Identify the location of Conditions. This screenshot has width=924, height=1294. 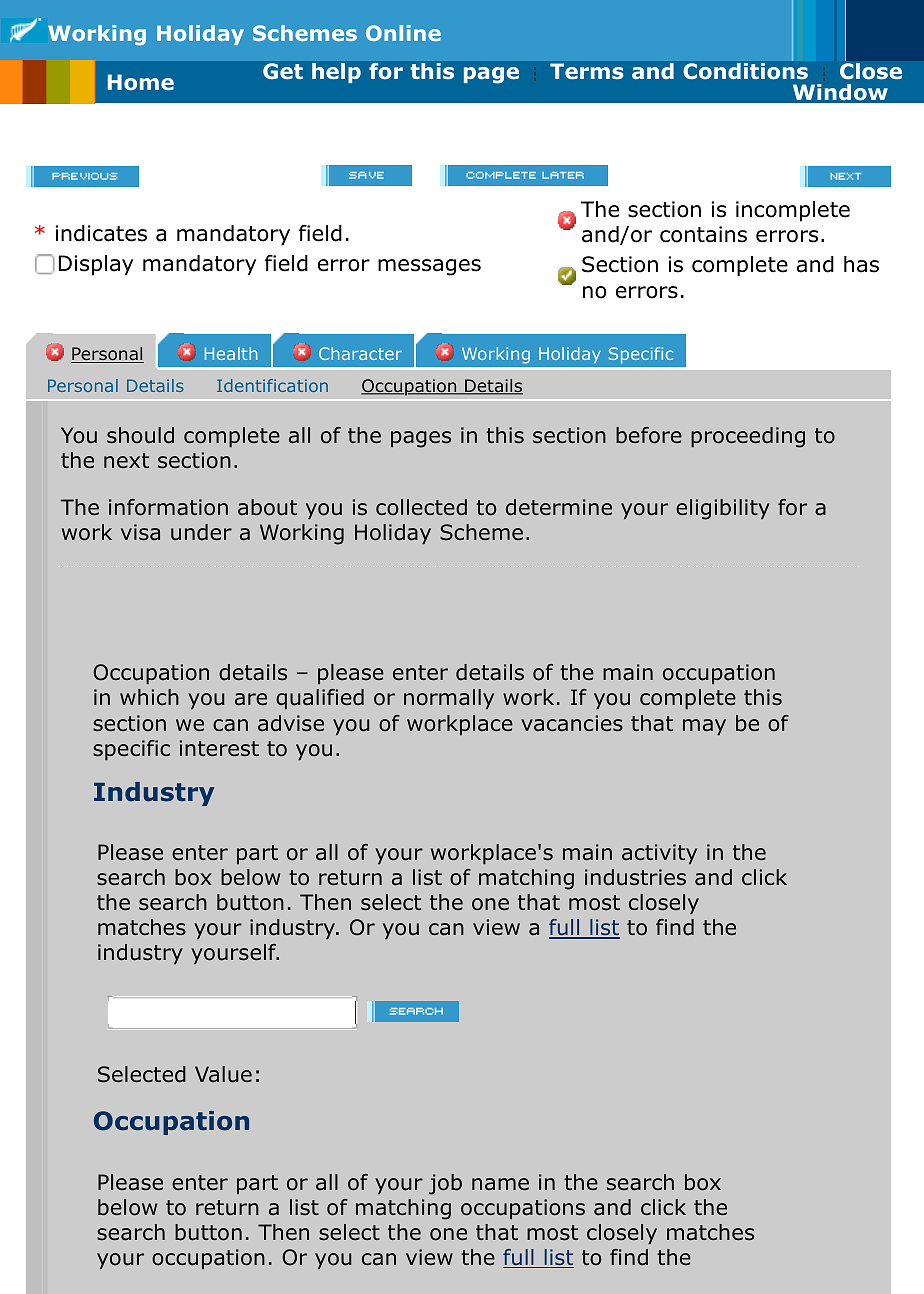
(745, 71).
